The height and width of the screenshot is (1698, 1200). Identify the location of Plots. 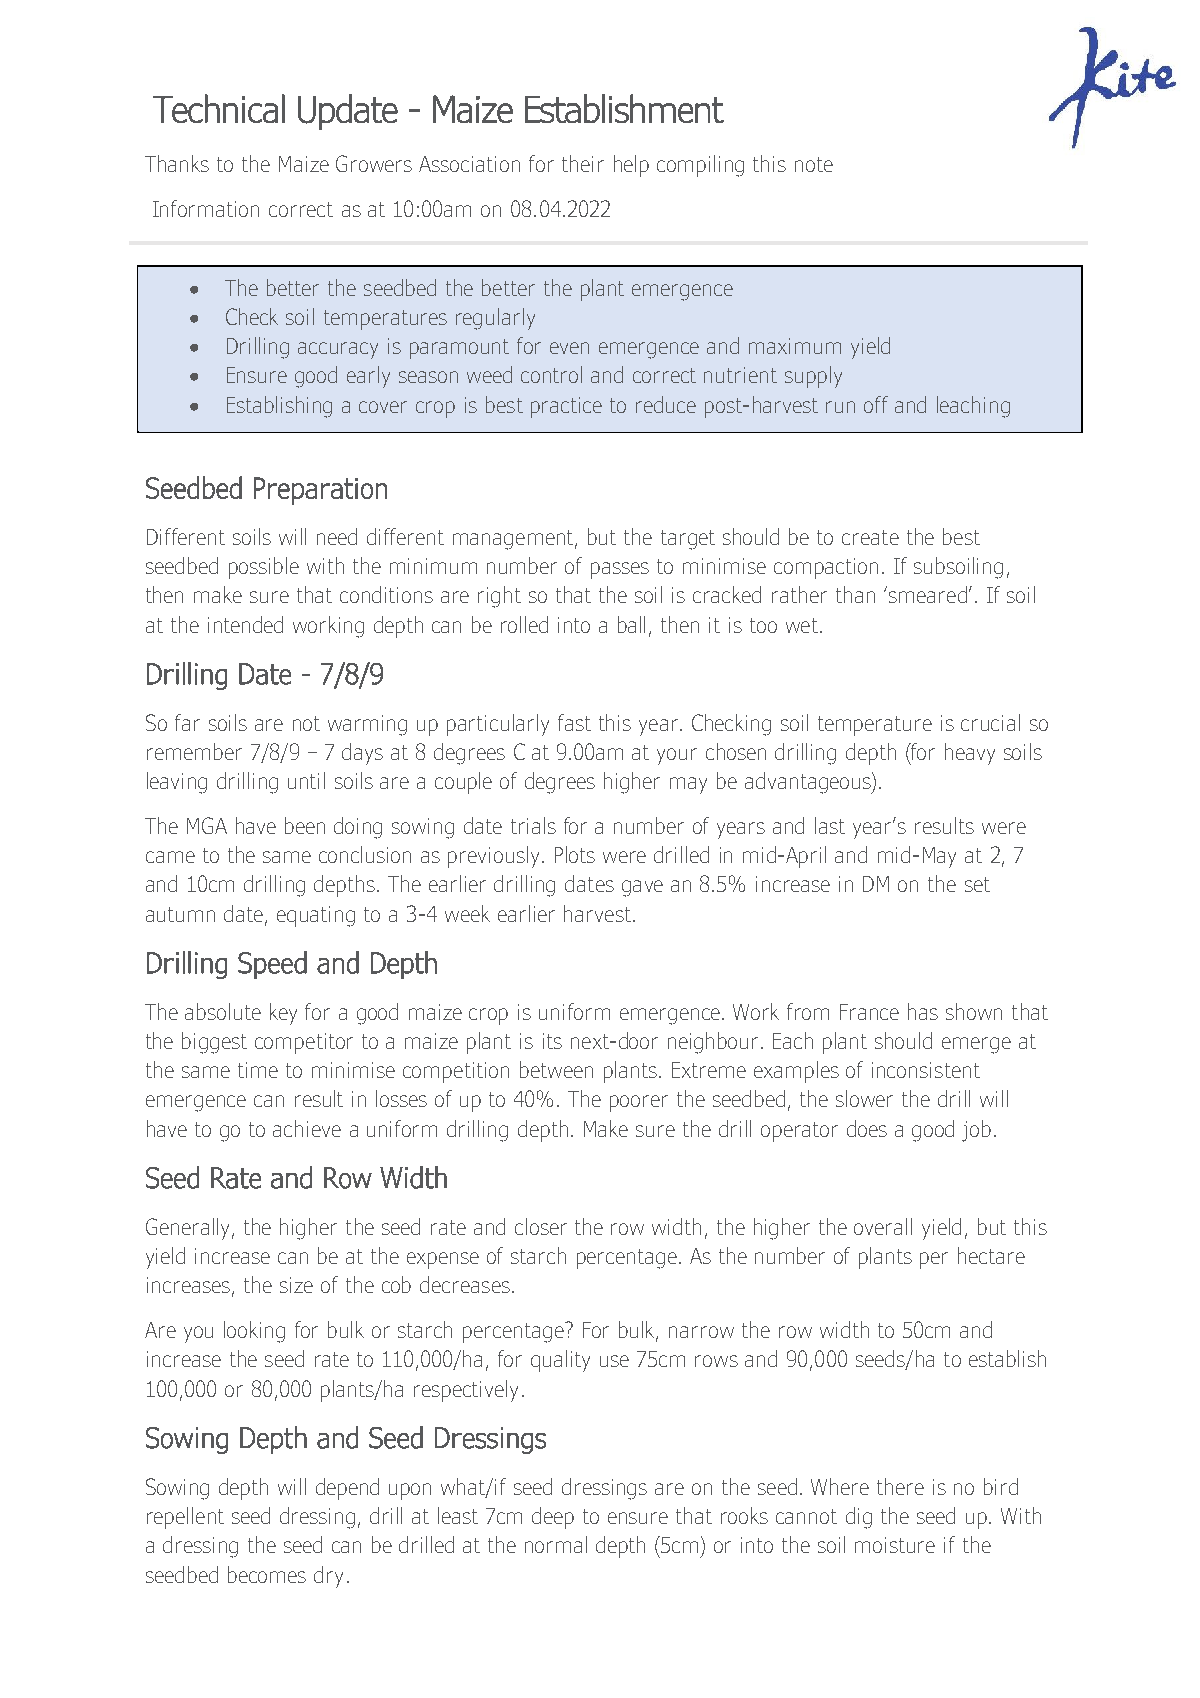
(575, 854).
